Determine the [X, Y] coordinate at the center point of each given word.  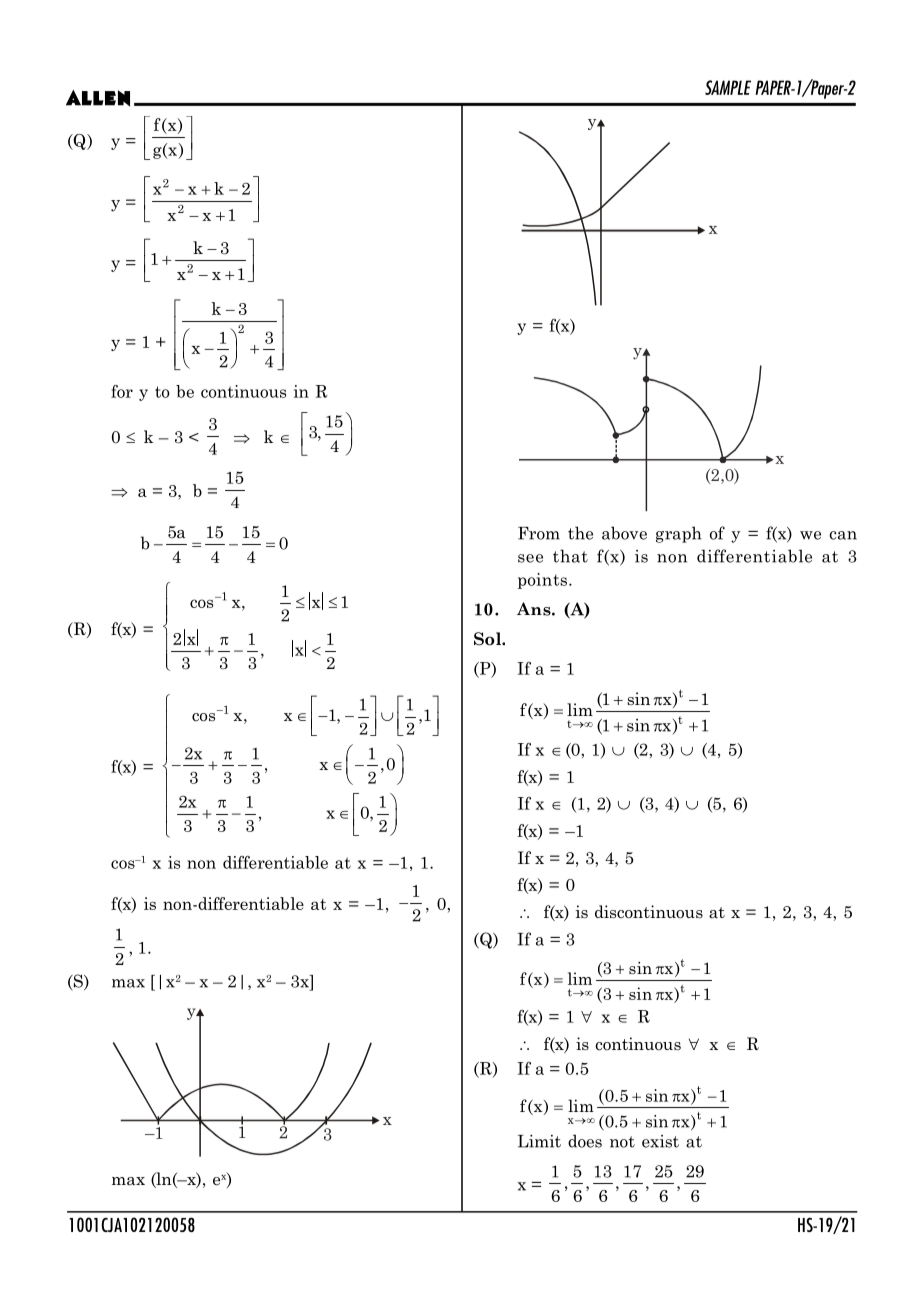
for [122, 391]
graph [679, 534]
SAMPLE [728, 87]
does [585, 1141]
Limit [539, 1141]
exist [660, 1141]
